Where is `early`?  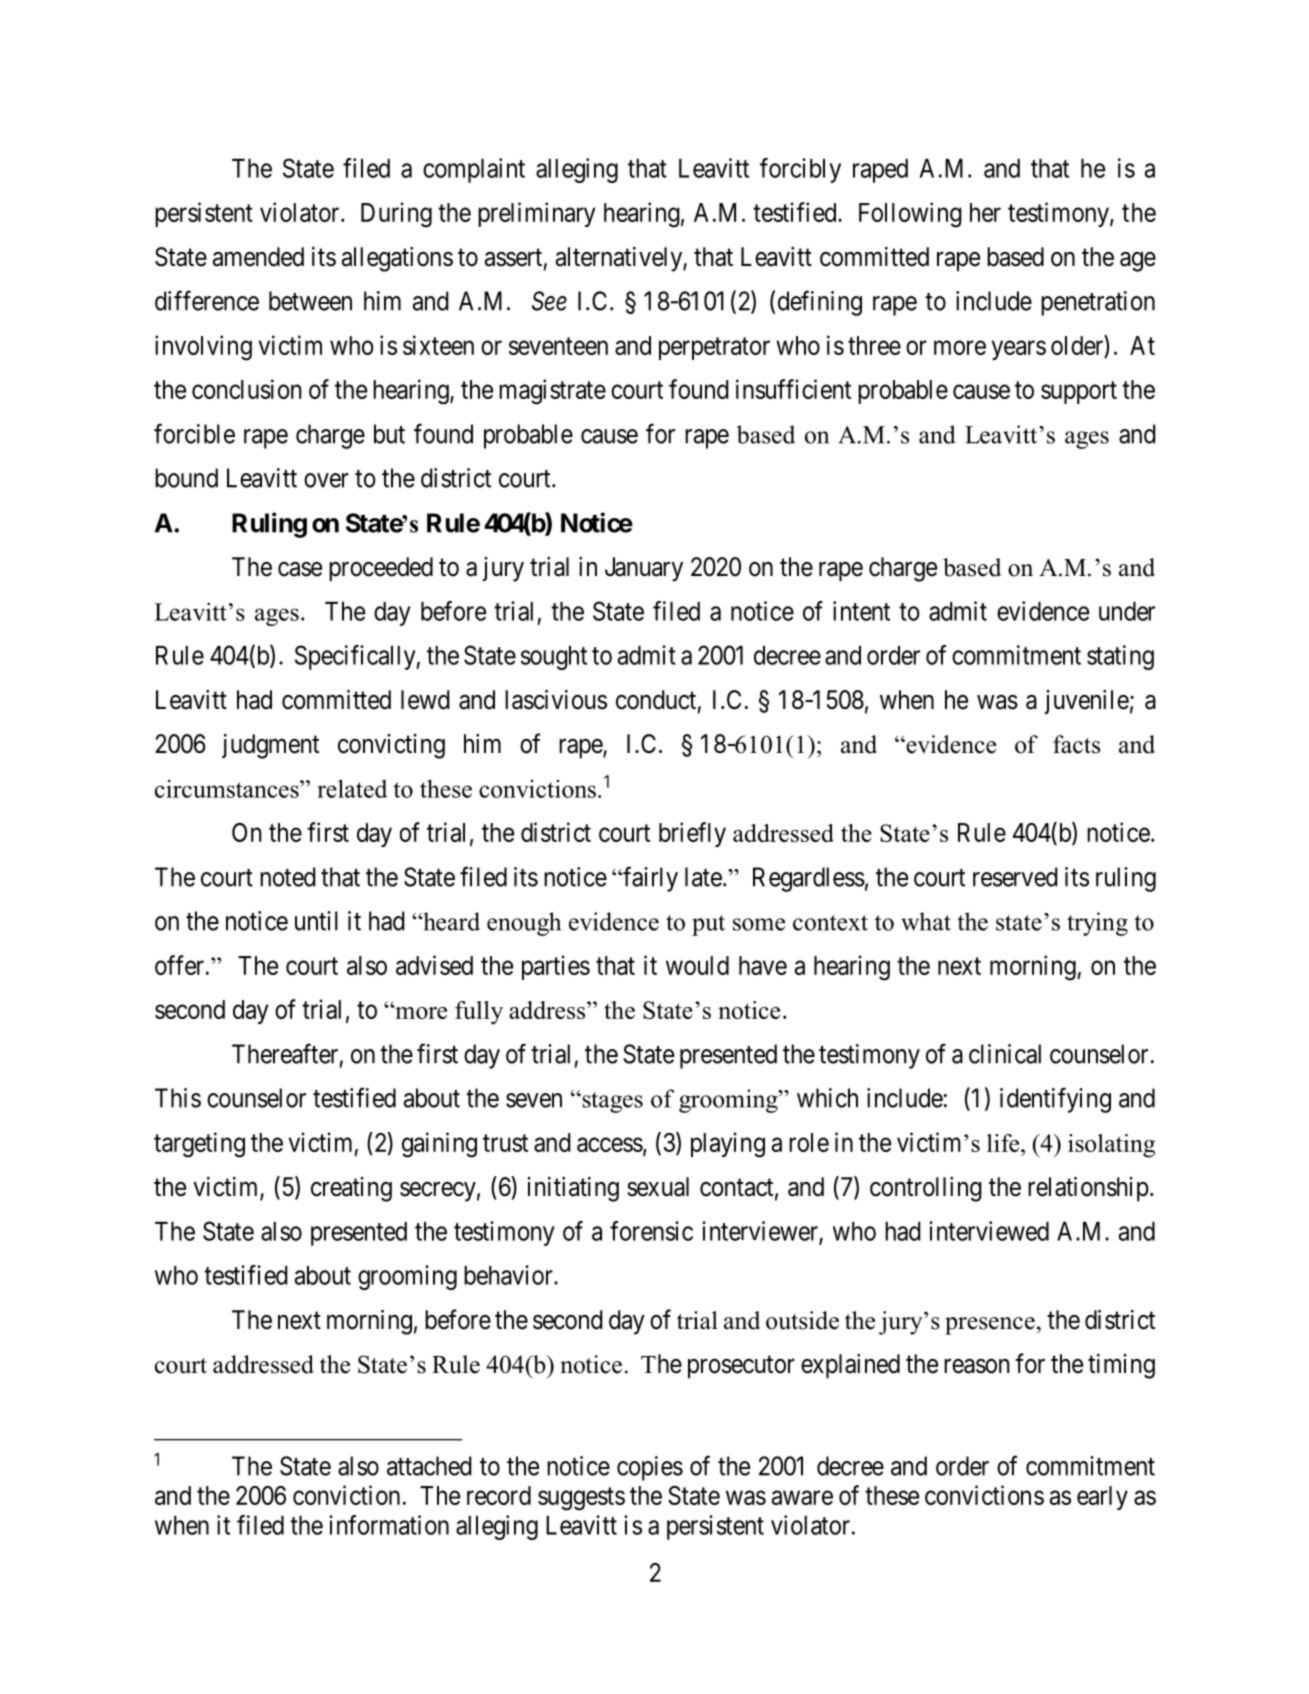 early is located at coordinates (1102, 1498).
